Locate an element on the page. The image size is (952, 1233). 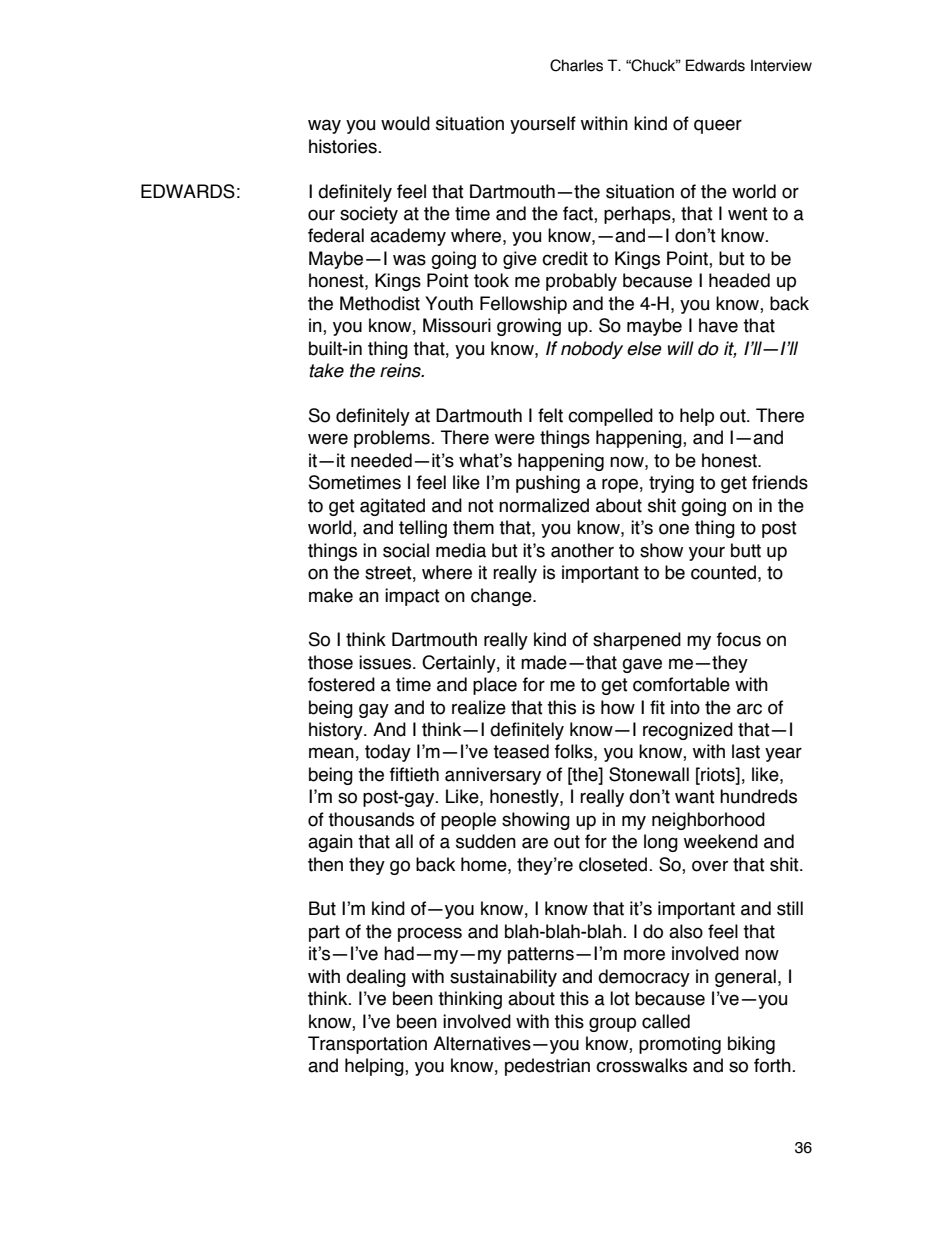
would is located at coordinates (405, 123).
